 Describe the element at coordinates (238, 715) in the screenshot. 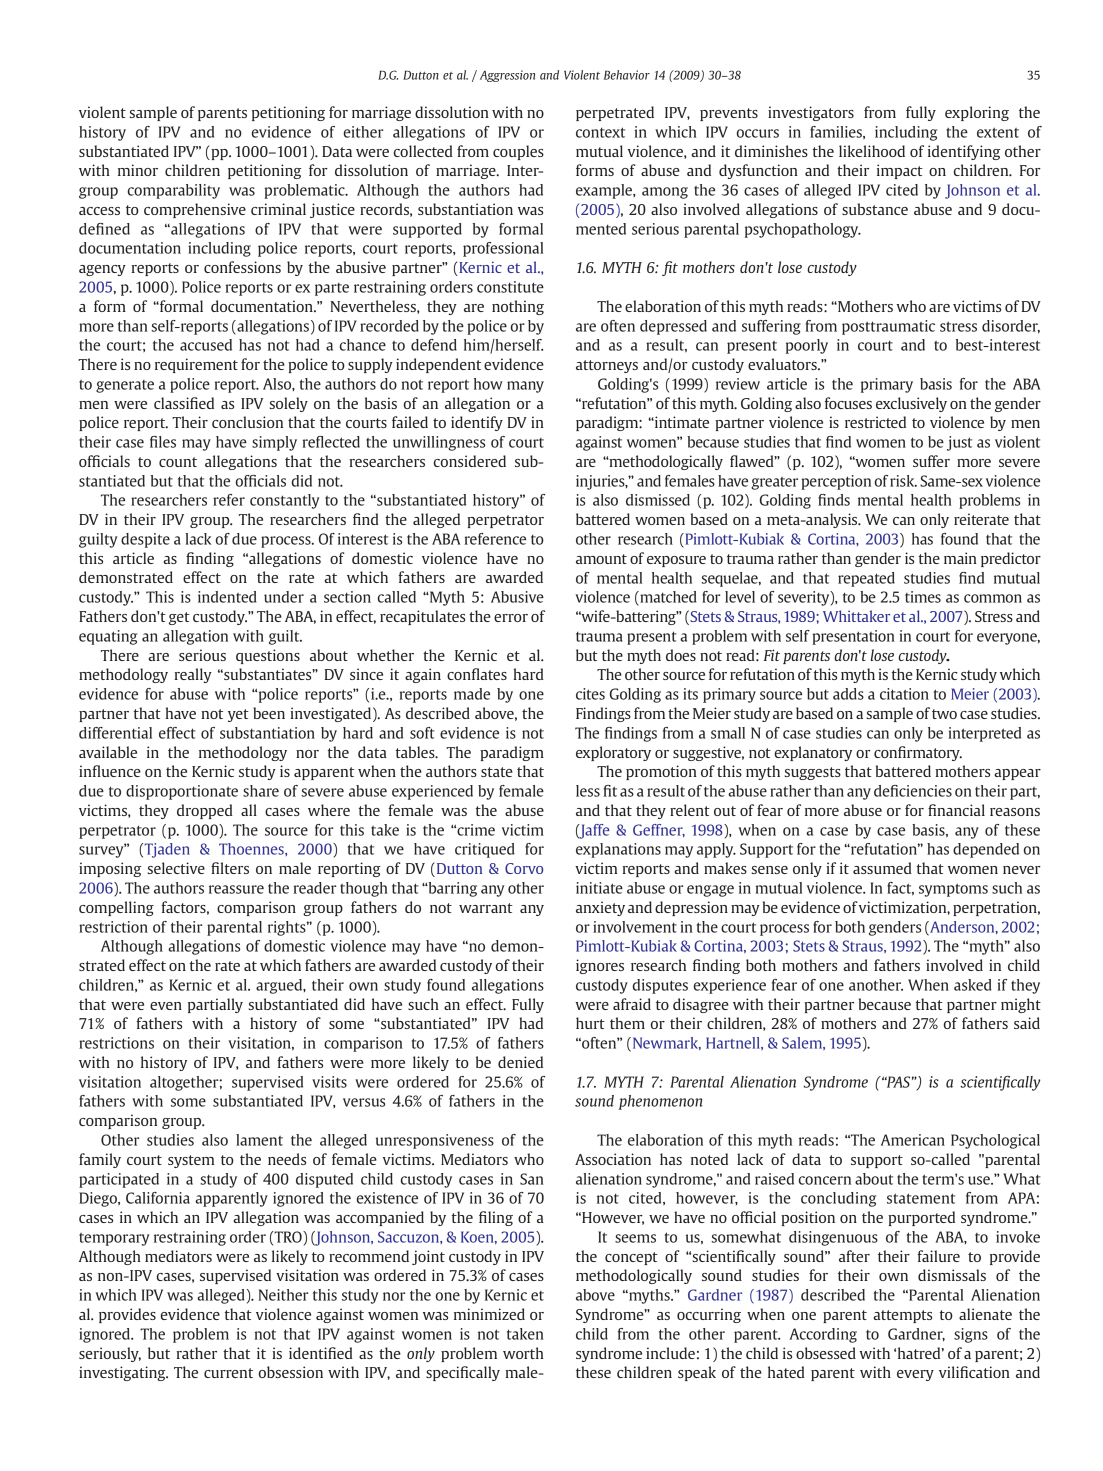

I see `yet` at that location.
